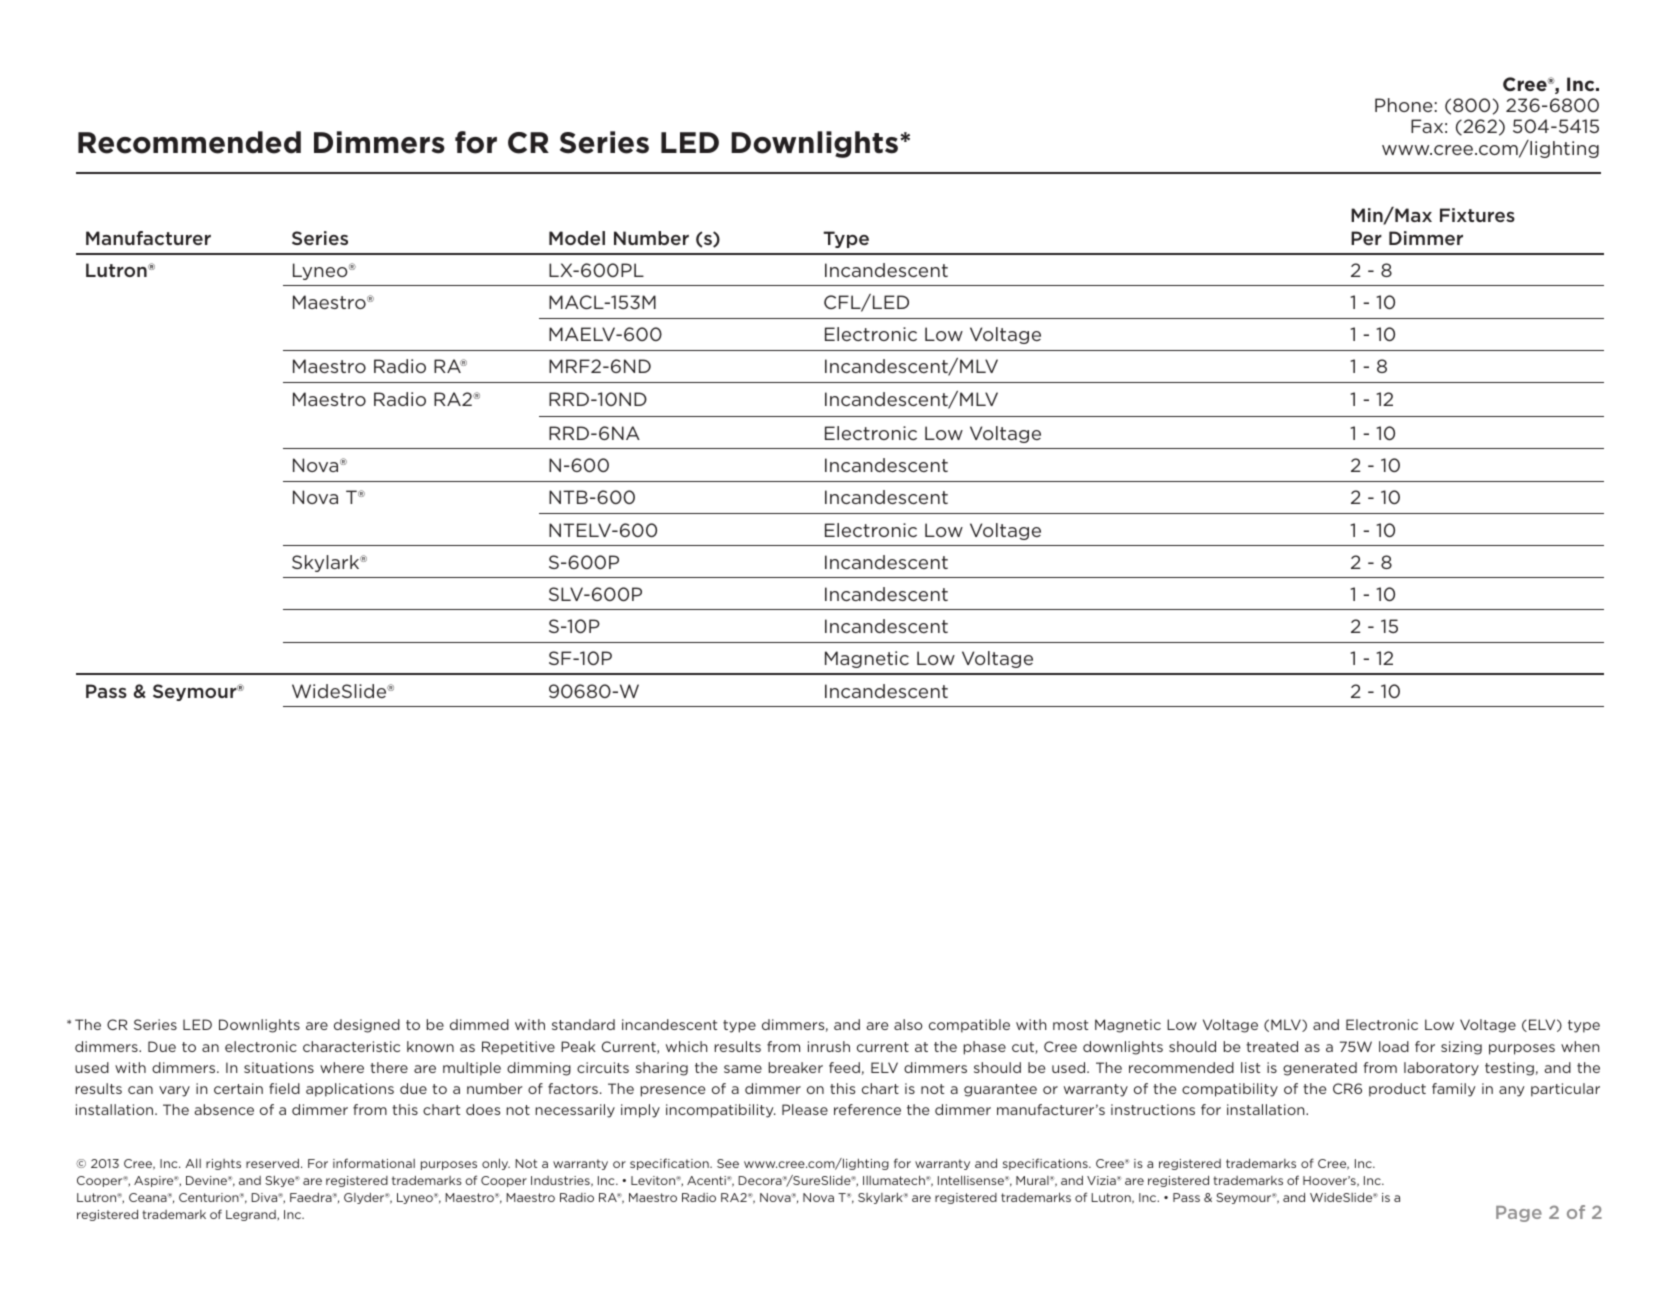 The image size is (1677, 1296). I want to click on designed, so click(367, 1026).
